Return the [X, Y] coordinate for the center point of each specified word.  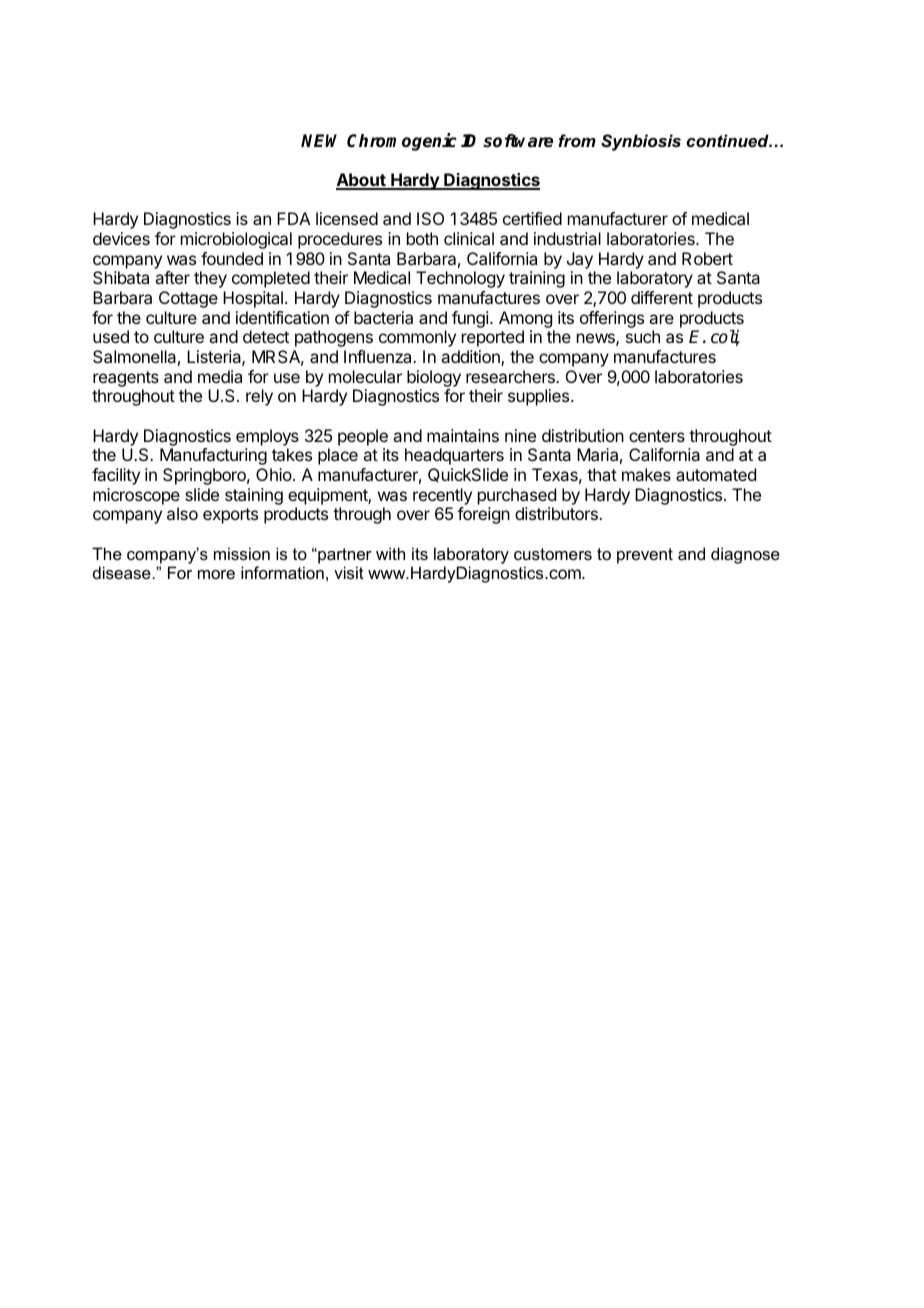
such [643, 336]
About [362, 181]
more [216, 574]
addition [471, 358]
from [577, 140]
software [518, 141]
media [220, 376]
